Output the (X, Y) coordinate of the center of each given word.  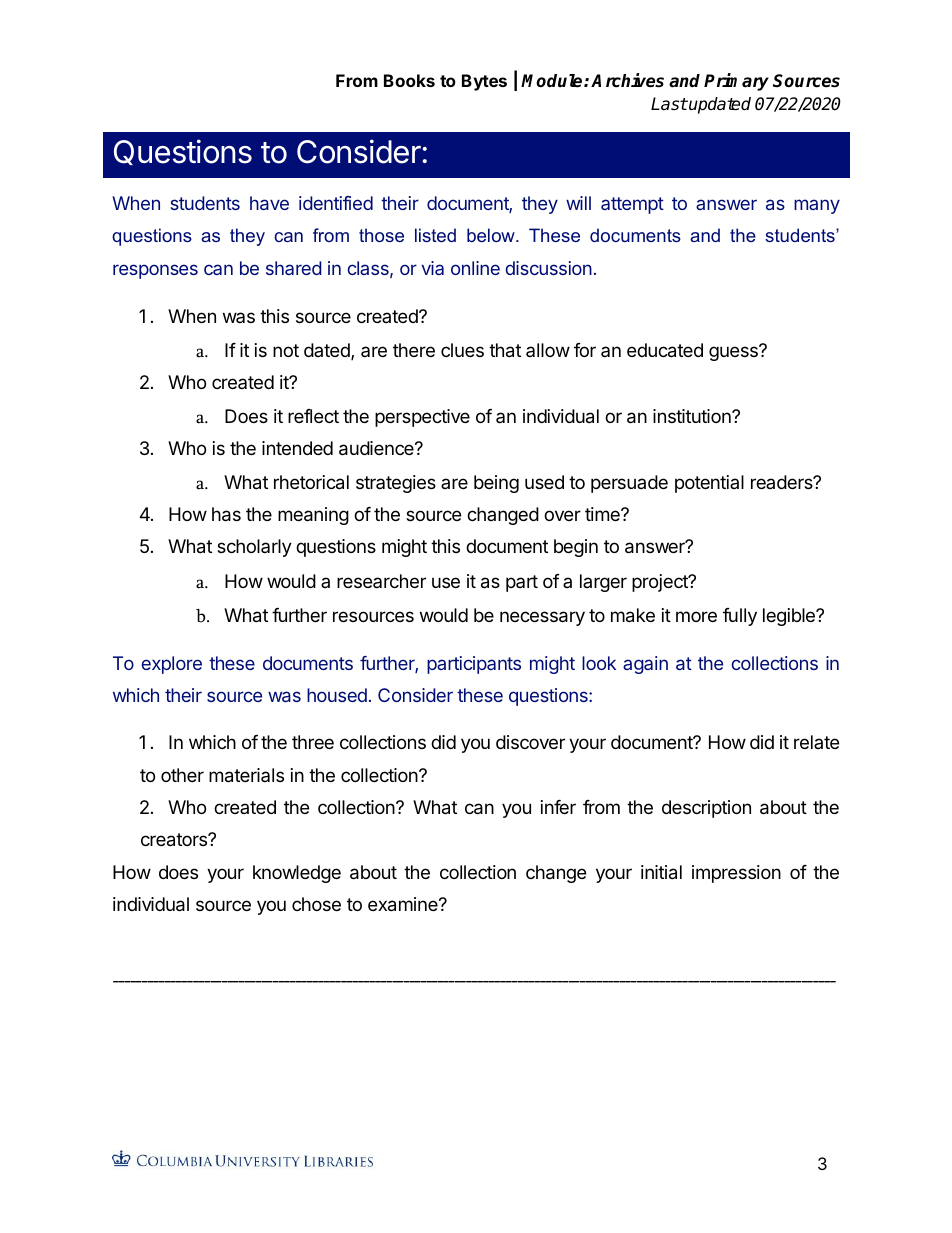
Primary (736, 82)
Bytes (484, 82)
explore (171, 665)
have (269, 203)
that (505, 350)
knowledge (297, 874)
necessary (542, 618)
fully (740, 617)
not (286, 350)
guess (734, 353)
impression (736, 874)
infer (558, 807)
